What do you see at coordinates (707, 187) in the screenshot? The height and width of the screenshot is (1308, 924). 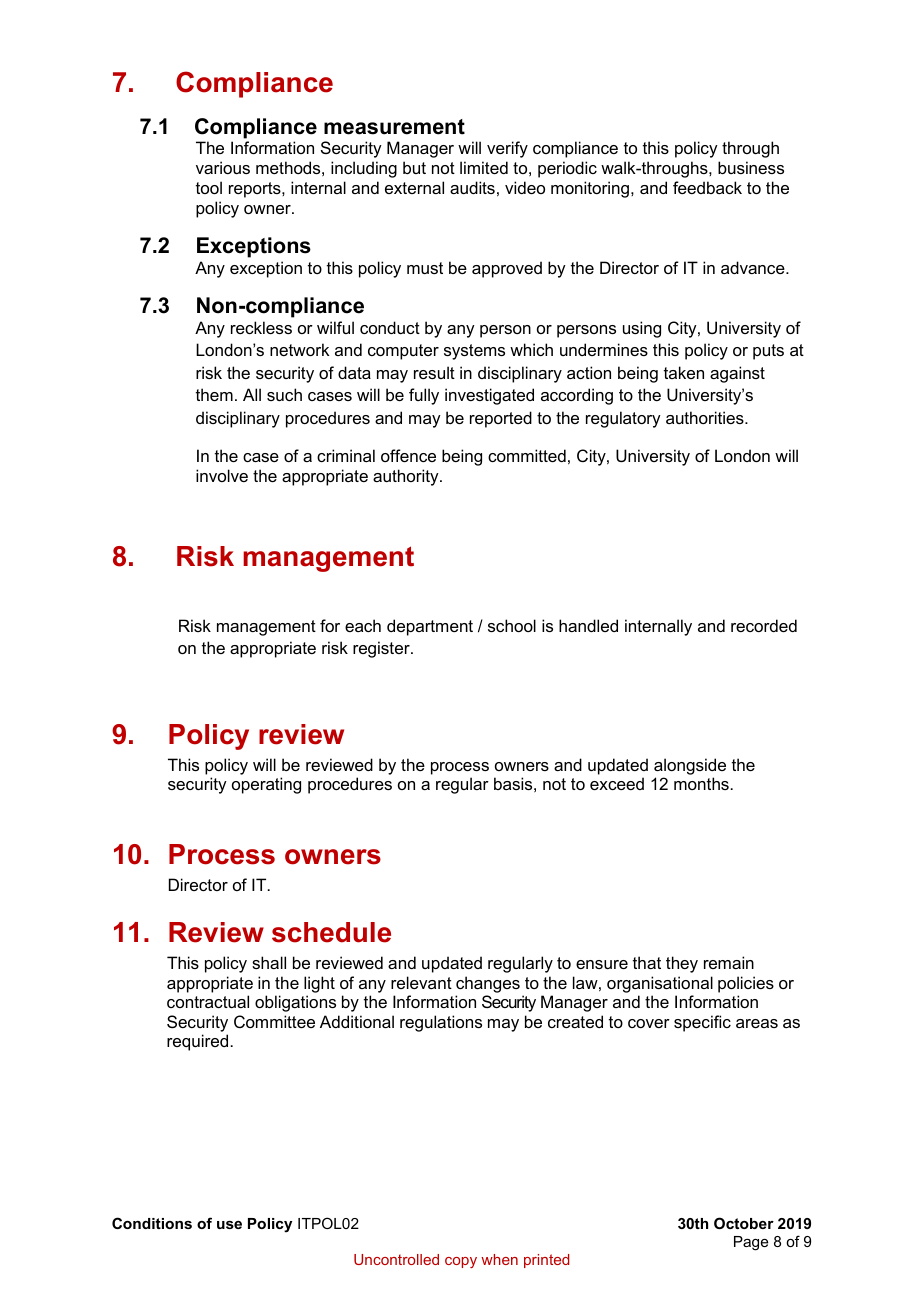 I see `feedback` at bounding box center [707, 187].
